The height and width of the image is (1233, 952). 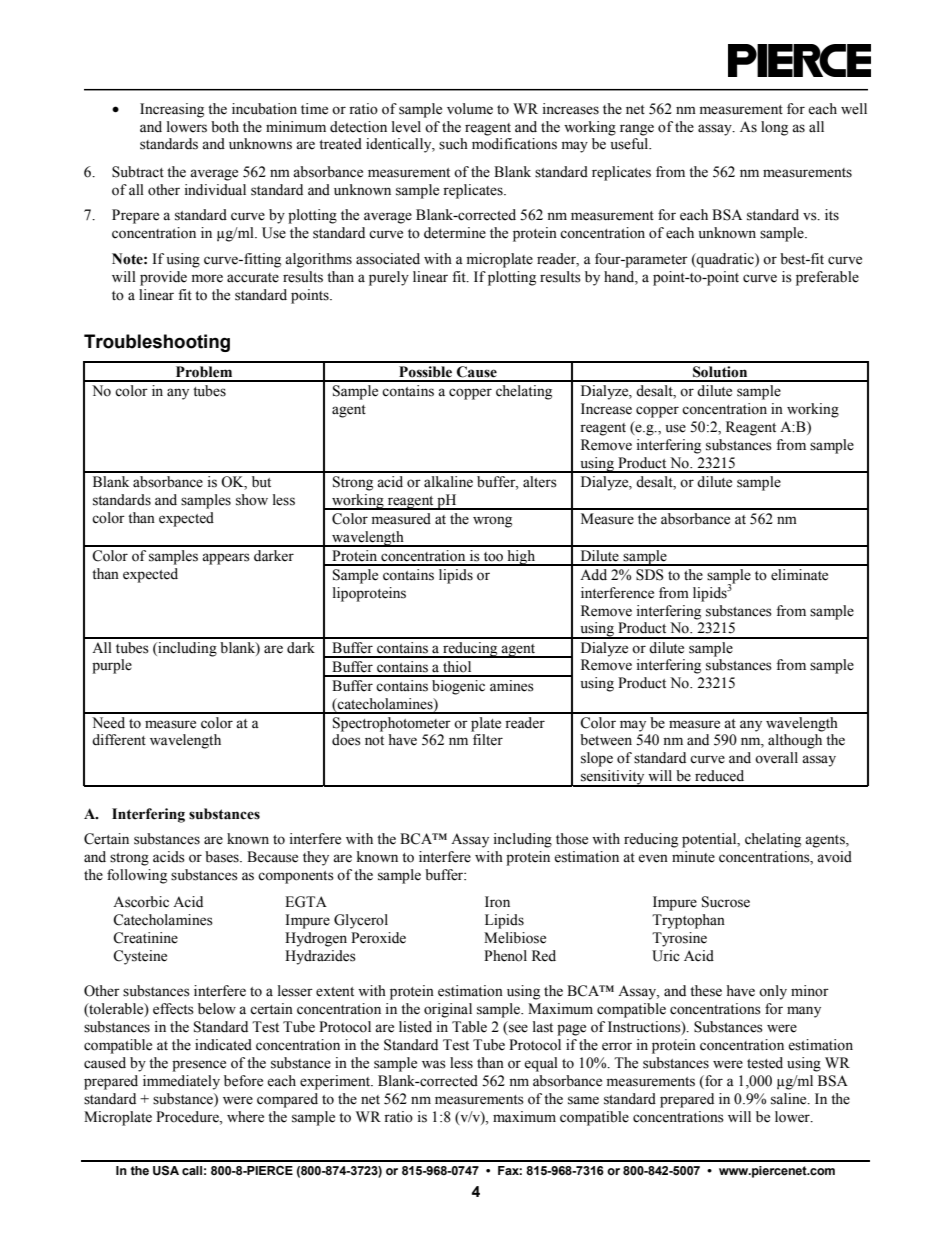 I want to click on Procedure, so click(x=188, y=1117).
